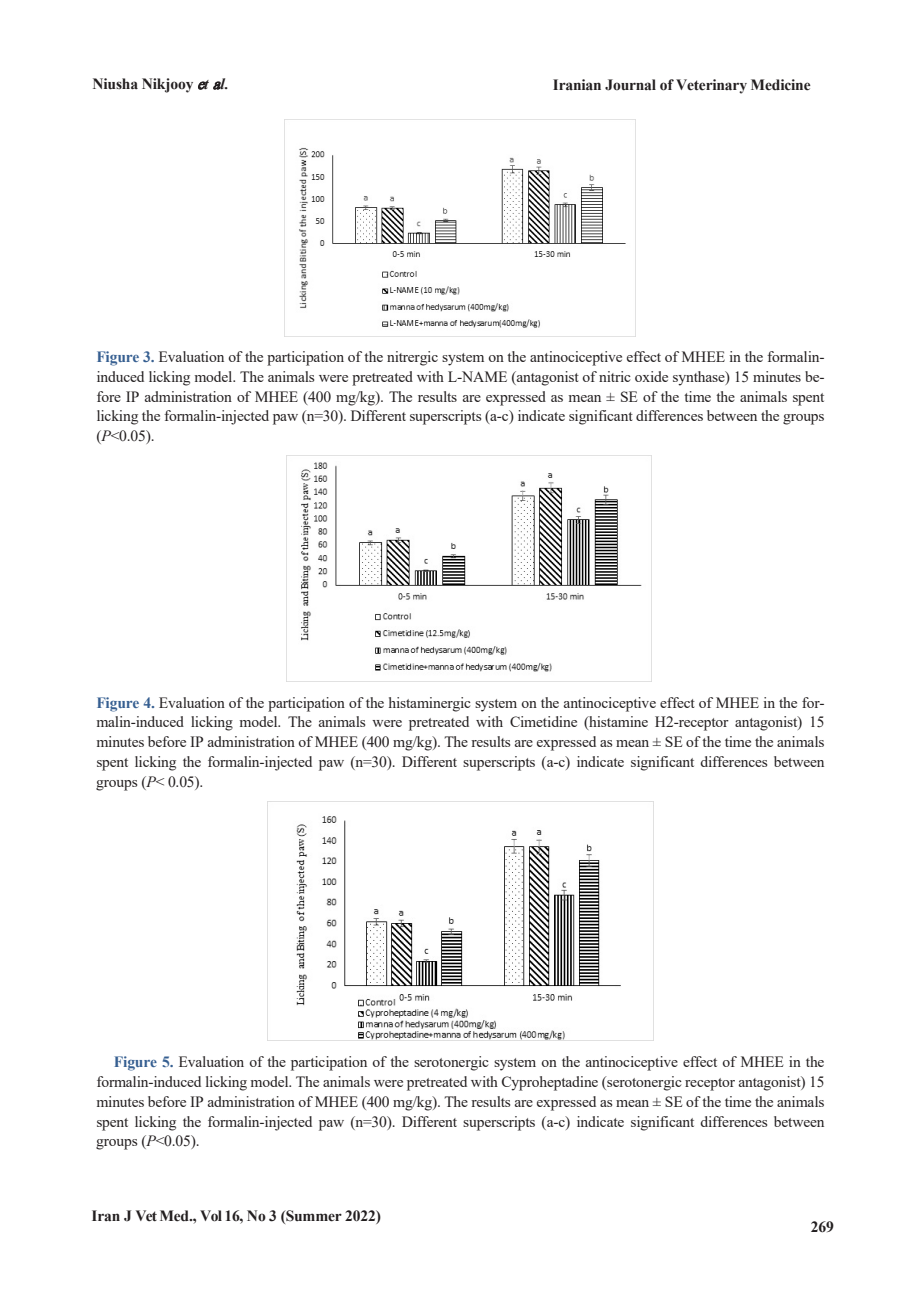 This page has width=924, height=1308. I want to click on Vol, so click(211, 1216).
